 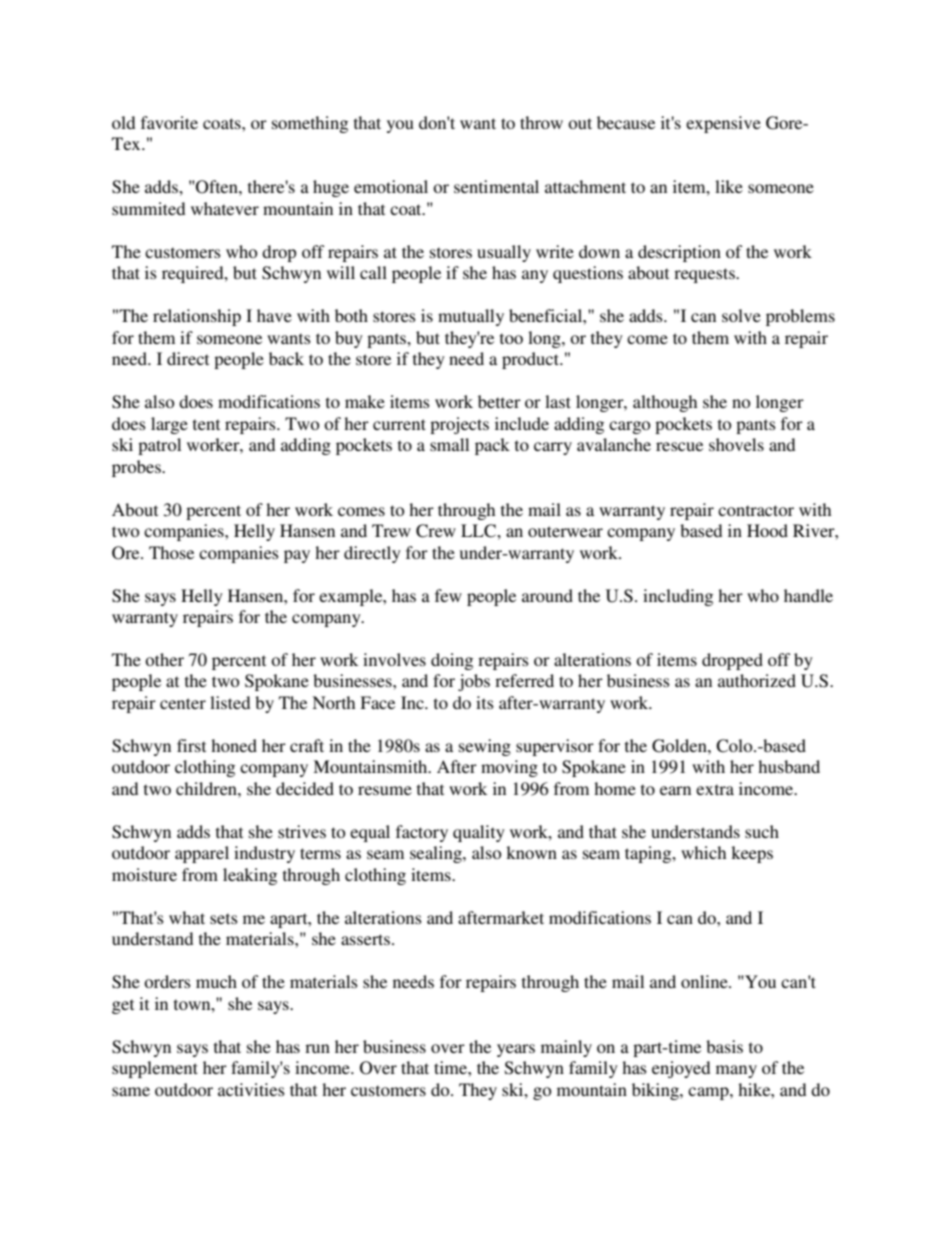 What do you see at coordinates (678, 597) in the screenshot?
I see `including` at bounding box center [678, 597].
